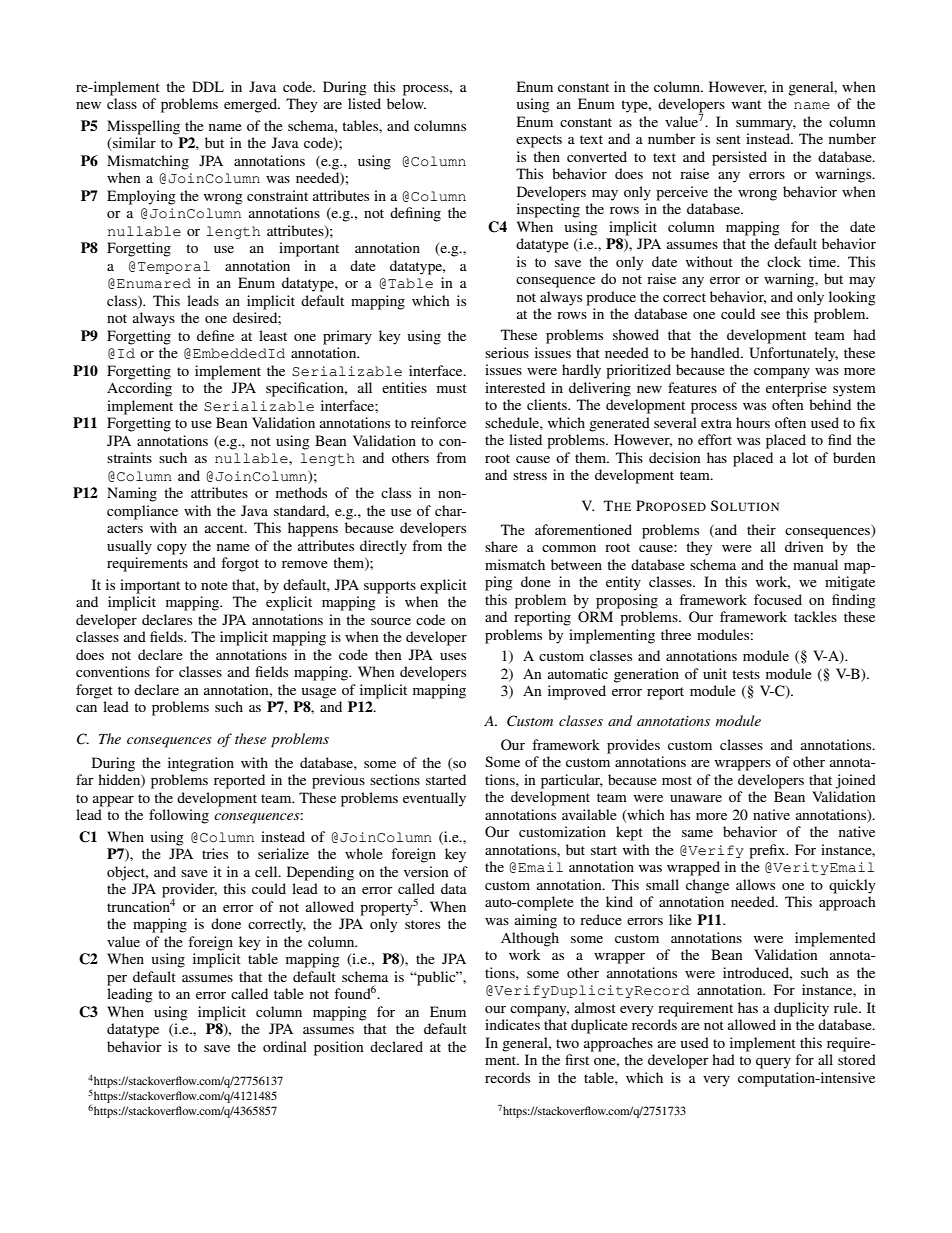  I want to click on eventually, so click(434, 799).
